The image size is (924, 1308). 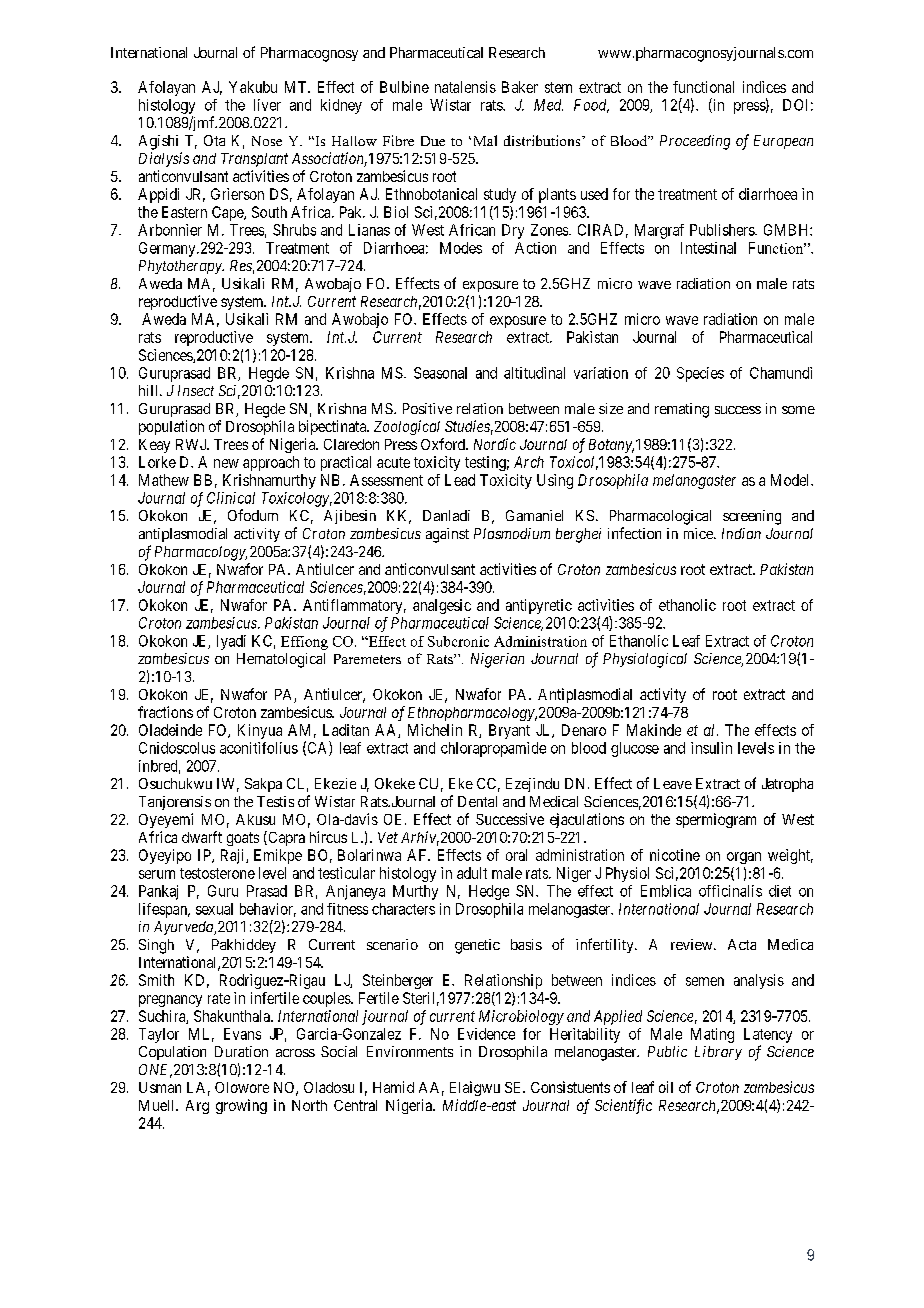 I want to click on Evidence, so click(x=486, y=1034).
